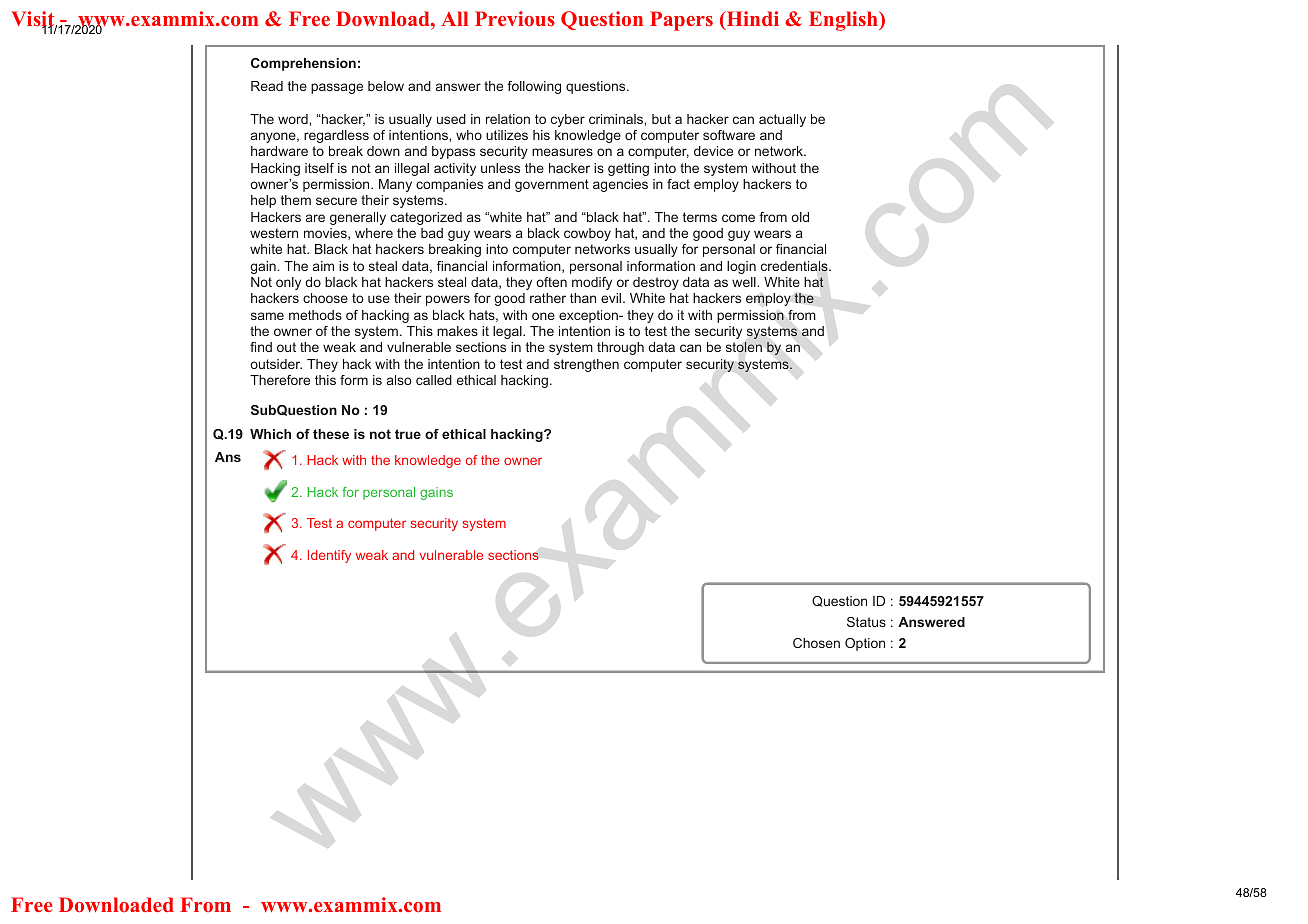 Image resolution: width=1308 pixels, height=924 pixels. I want to click on Hindi, so click(751, 20).
